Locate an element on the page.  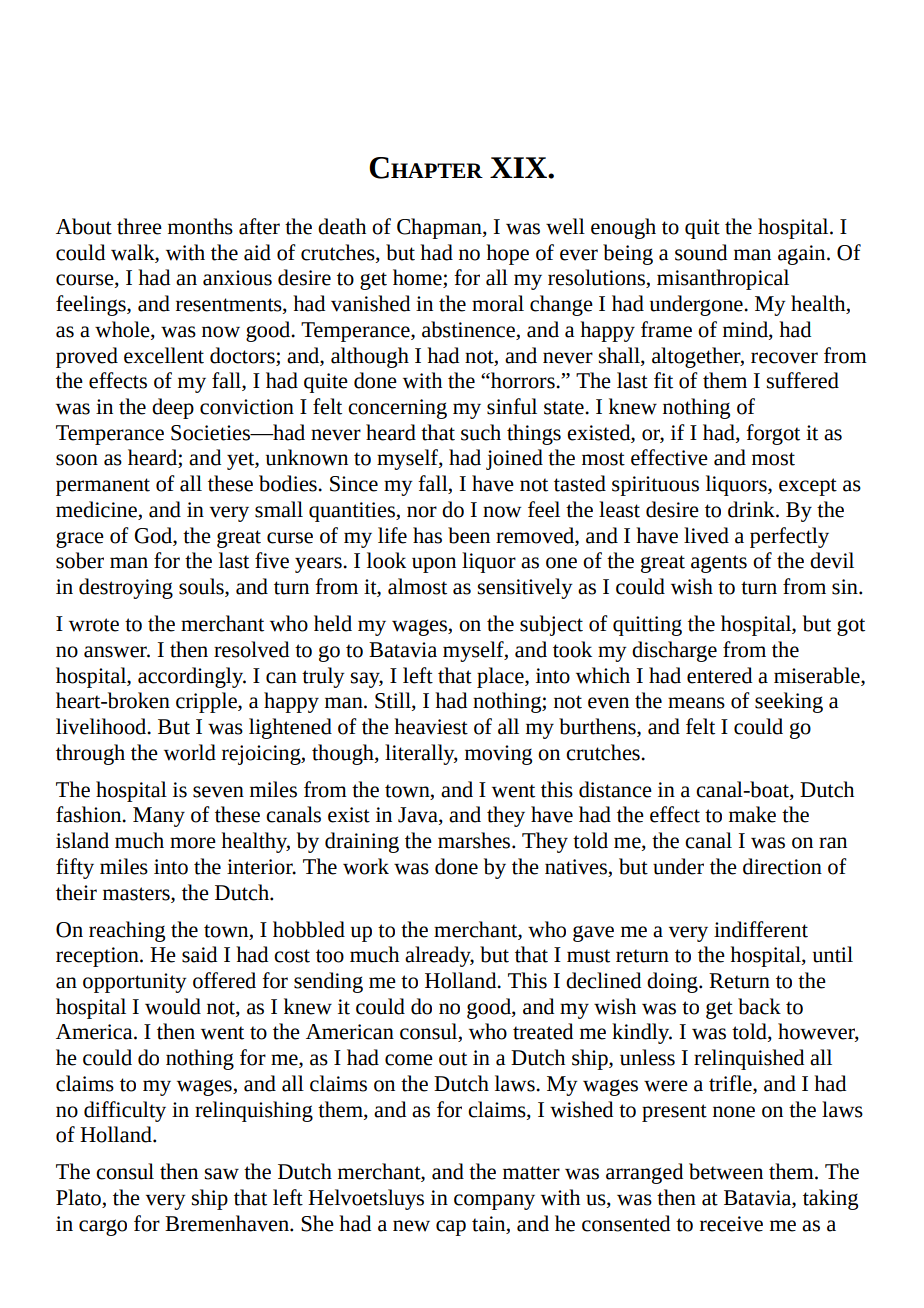
Chapman is located at coordinates (440, 228).
